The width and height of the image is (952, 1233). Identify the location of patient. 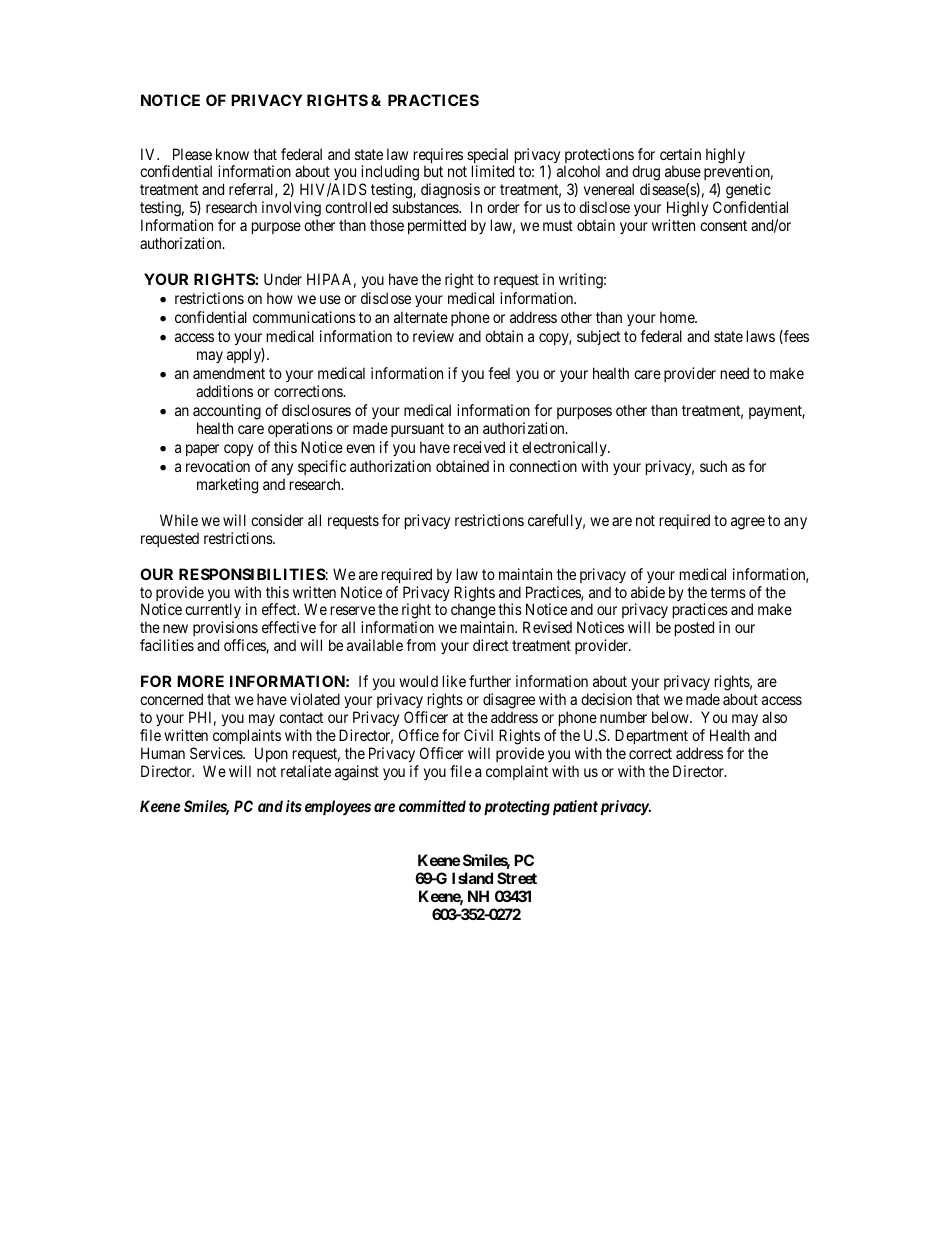
(575, 807).
